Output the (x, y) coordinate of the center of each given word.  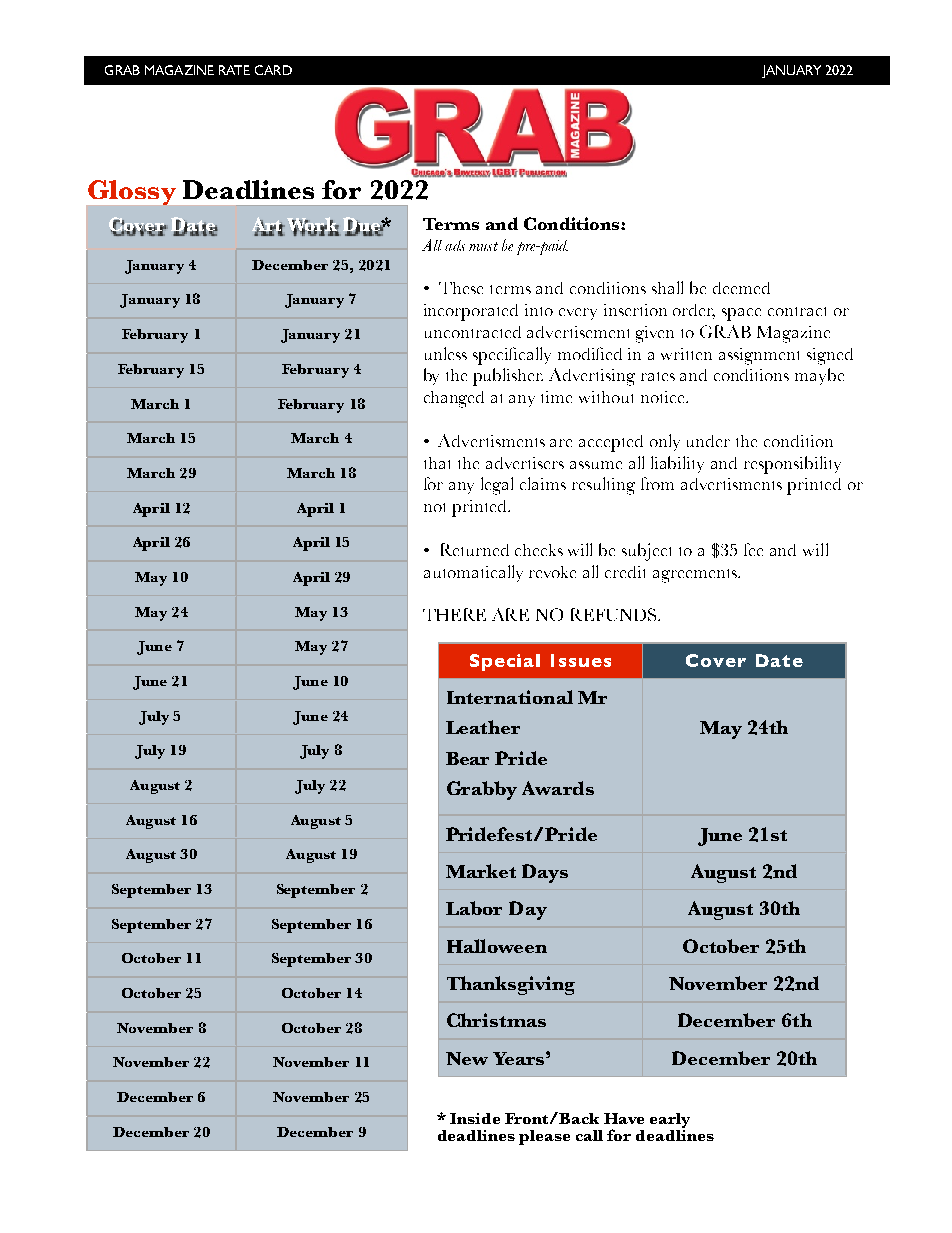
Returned (475, 549)
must (483, 246)
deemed (741, 288)
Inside (475, 1118)
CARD (273, 70)
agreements (696, 576)
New (467, 1058)
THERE (454, 614)
